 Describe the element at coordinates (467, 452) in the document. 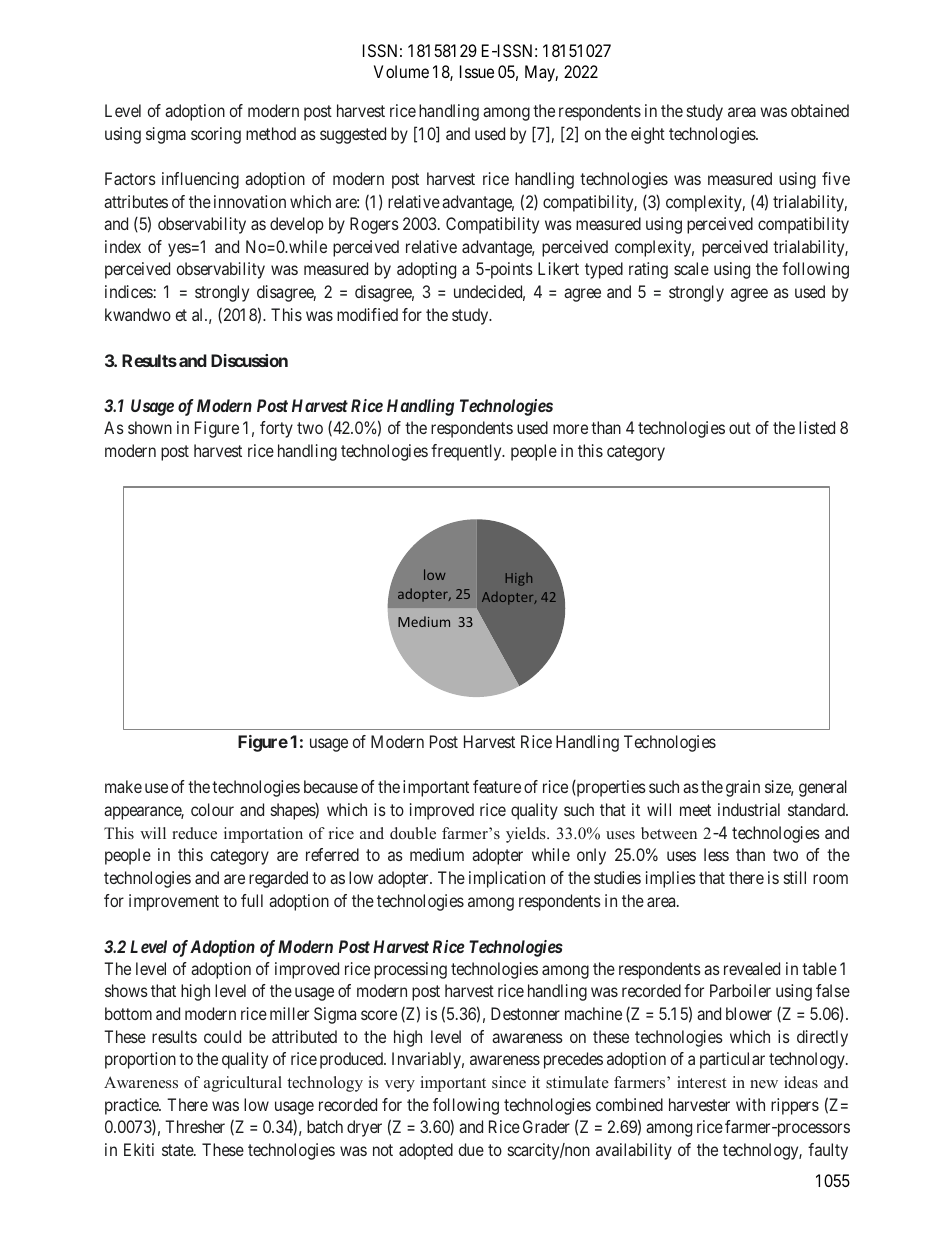

I see `frequently` at that location.
